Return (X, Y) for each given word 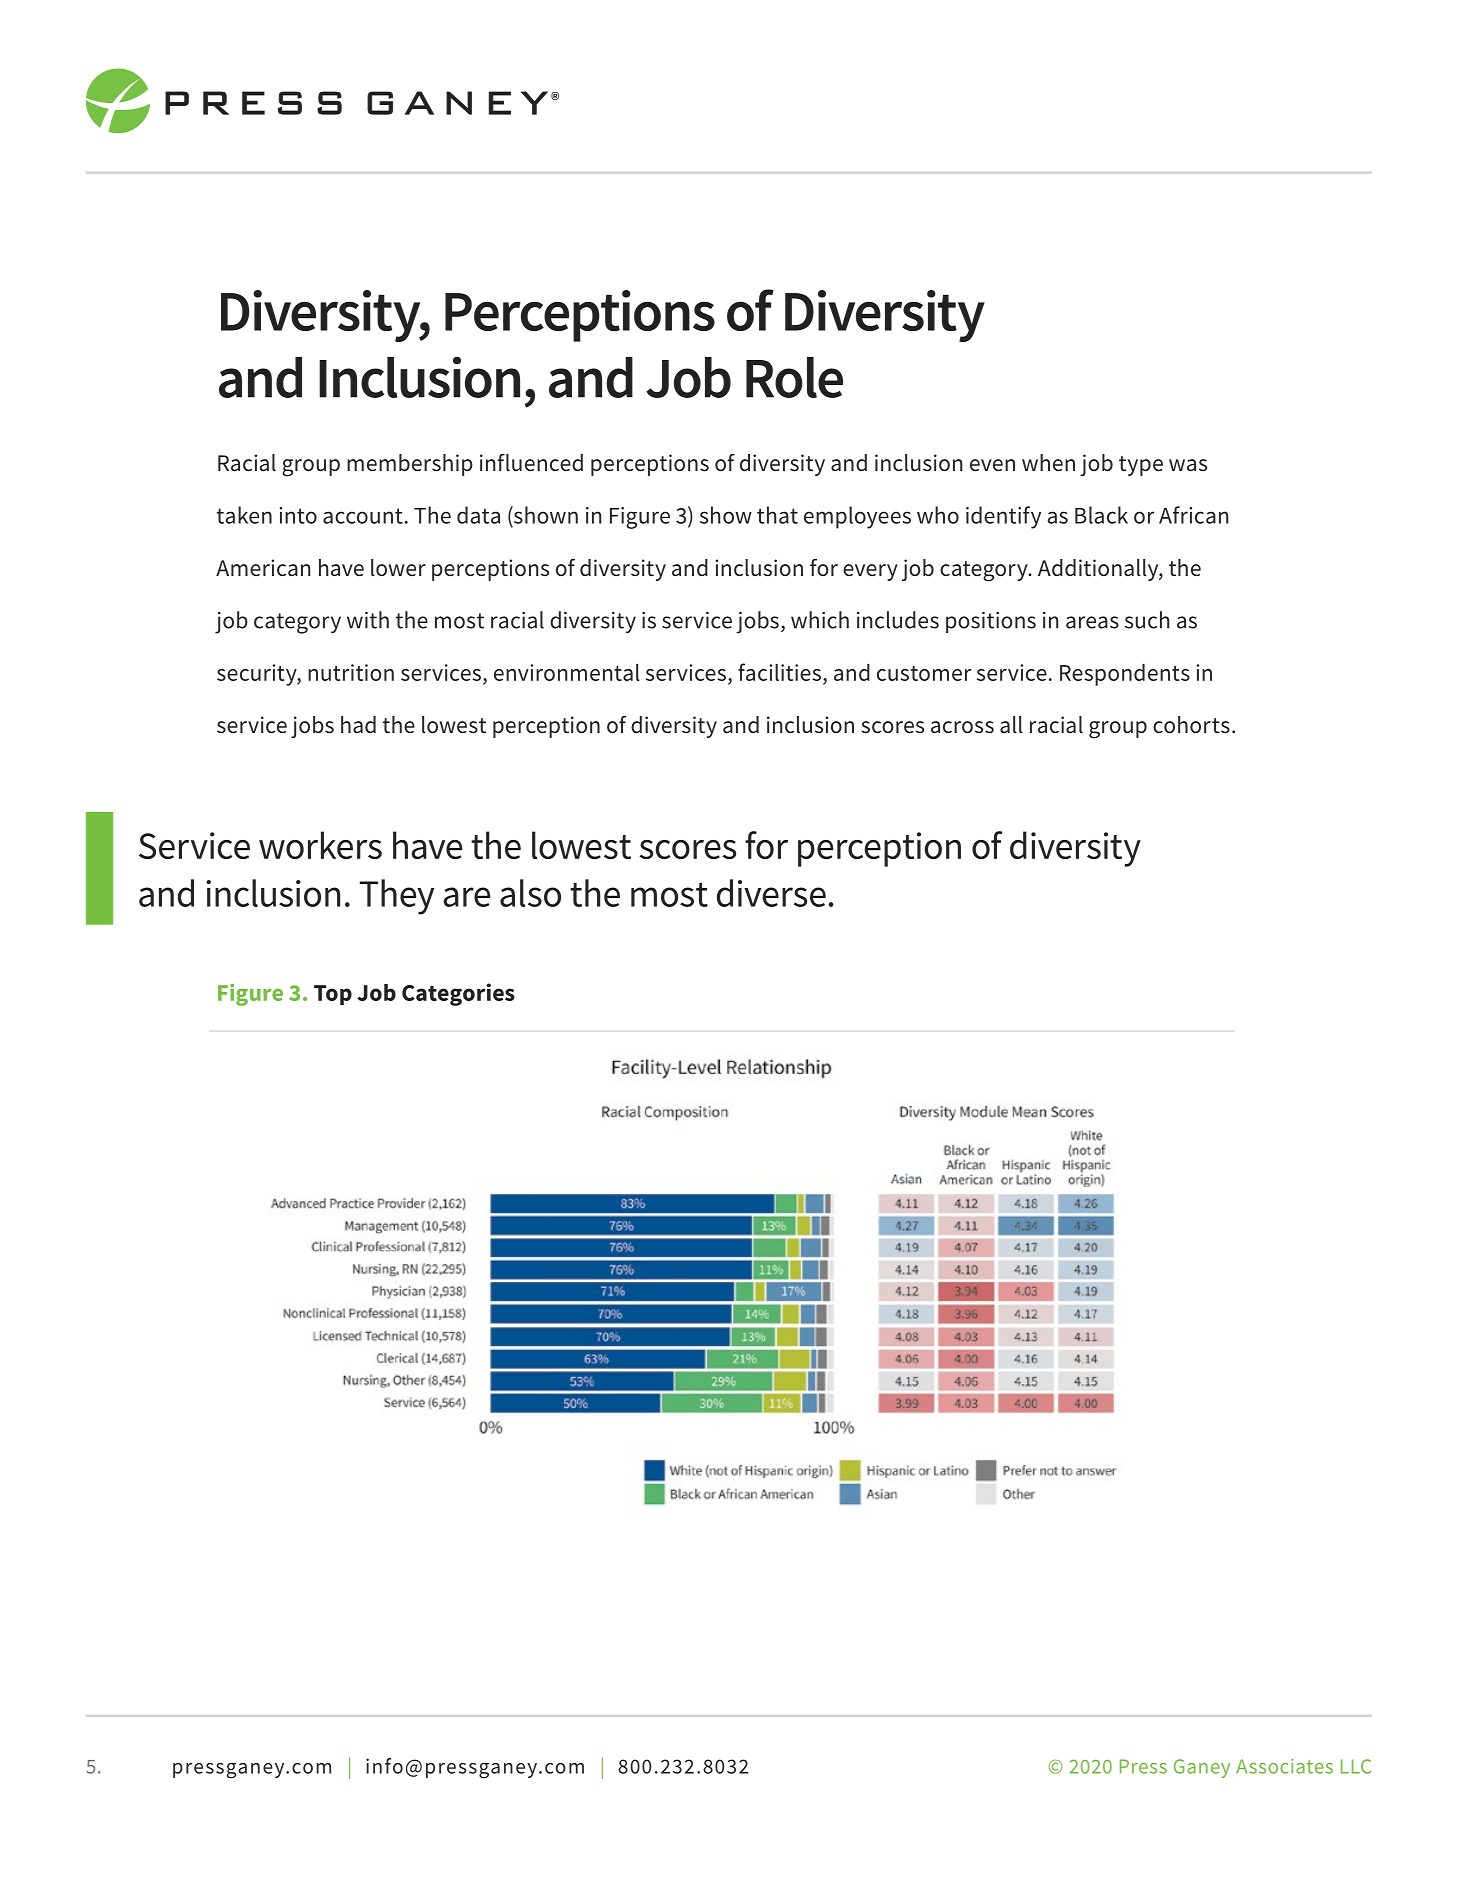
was (1188, 465)
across (962, 727)
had (358, 724)
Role (794, 377)
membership (410, 465)
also (530, 893)
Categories (458, 994)
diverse (771, 893)
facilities (779, 672)
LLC (1356, 1766)
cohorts (1191, 725)
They (397, 897)
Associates (1284, 1766)
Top (333, 995)
